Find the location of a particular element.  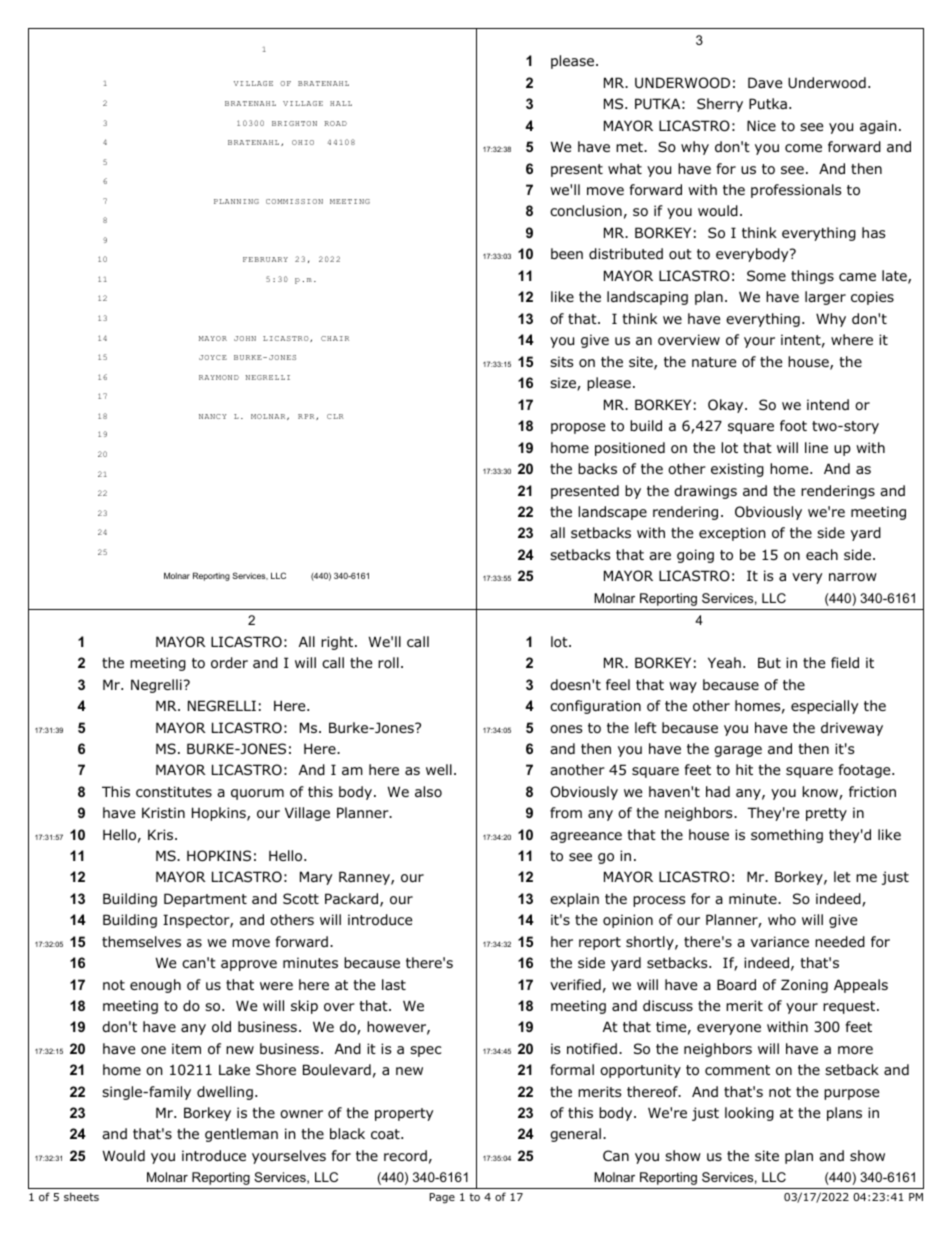

order is located at coordinates (229, 663).
